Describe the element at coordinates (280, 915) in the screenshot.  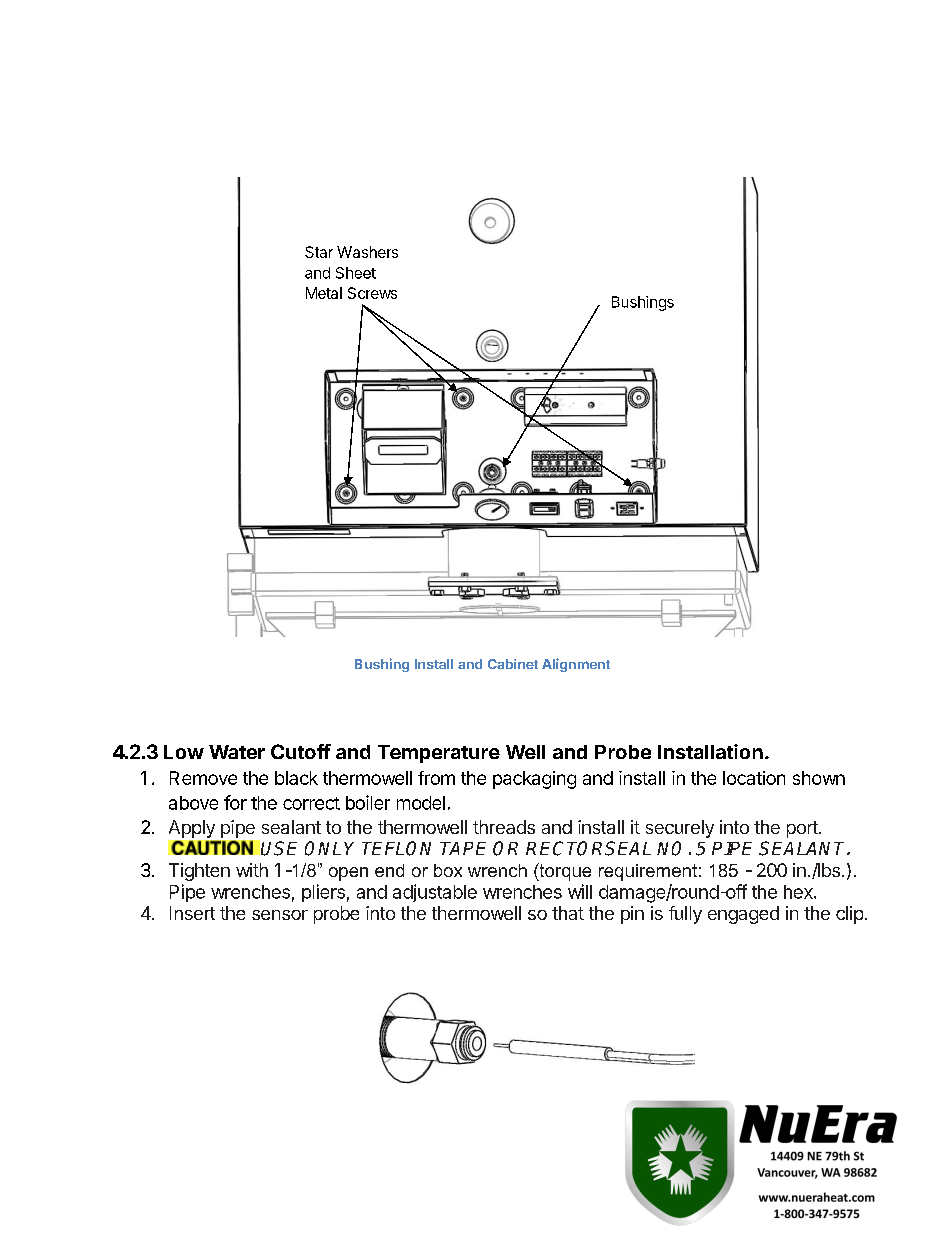
I see `sensor` at that location.
